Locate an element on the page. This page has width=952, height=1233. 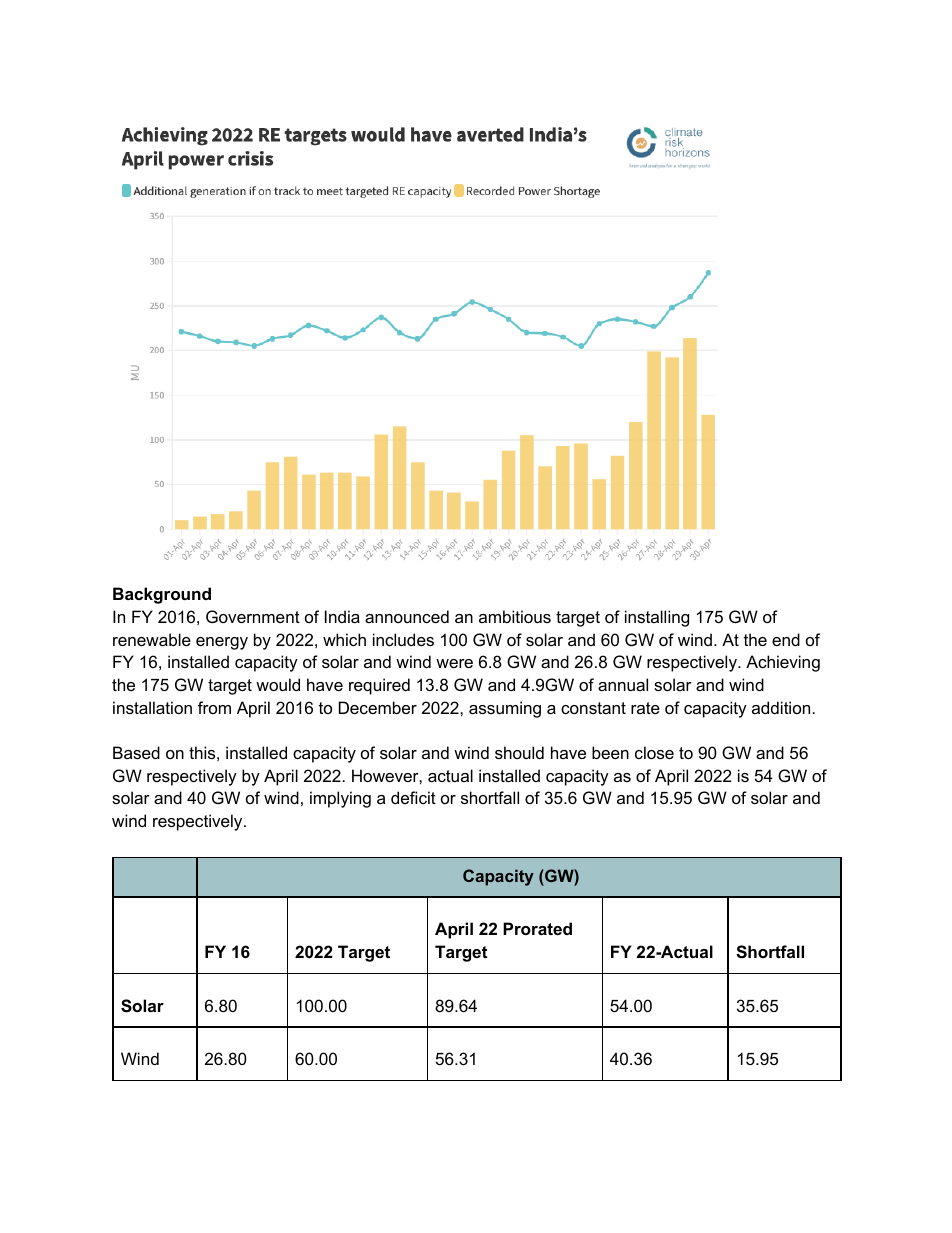
implying is located at coordinates (340, 799).
